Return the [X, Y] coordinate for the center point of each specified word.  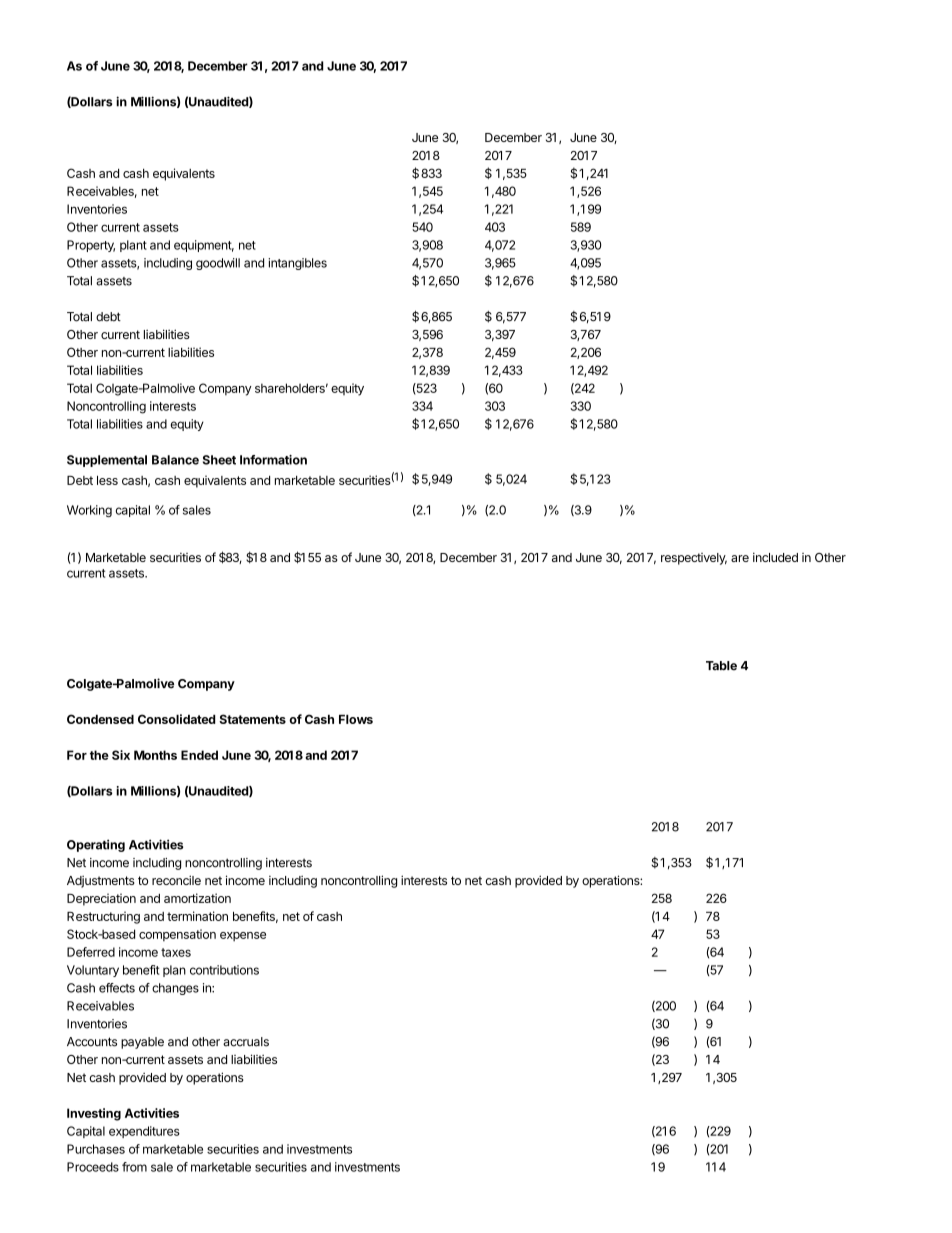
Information [273, 460]
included [775, 557]
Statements [252, 719]
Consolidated [177, 719]
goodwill [218, 264]
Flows [356, 719]
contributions [224, 970]
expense [243, 937]
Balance [175, 460]
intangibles [297, 264]
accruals [246, 1042]
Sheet [219, 460]
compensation [177, 935]
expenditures [144, 1132]
